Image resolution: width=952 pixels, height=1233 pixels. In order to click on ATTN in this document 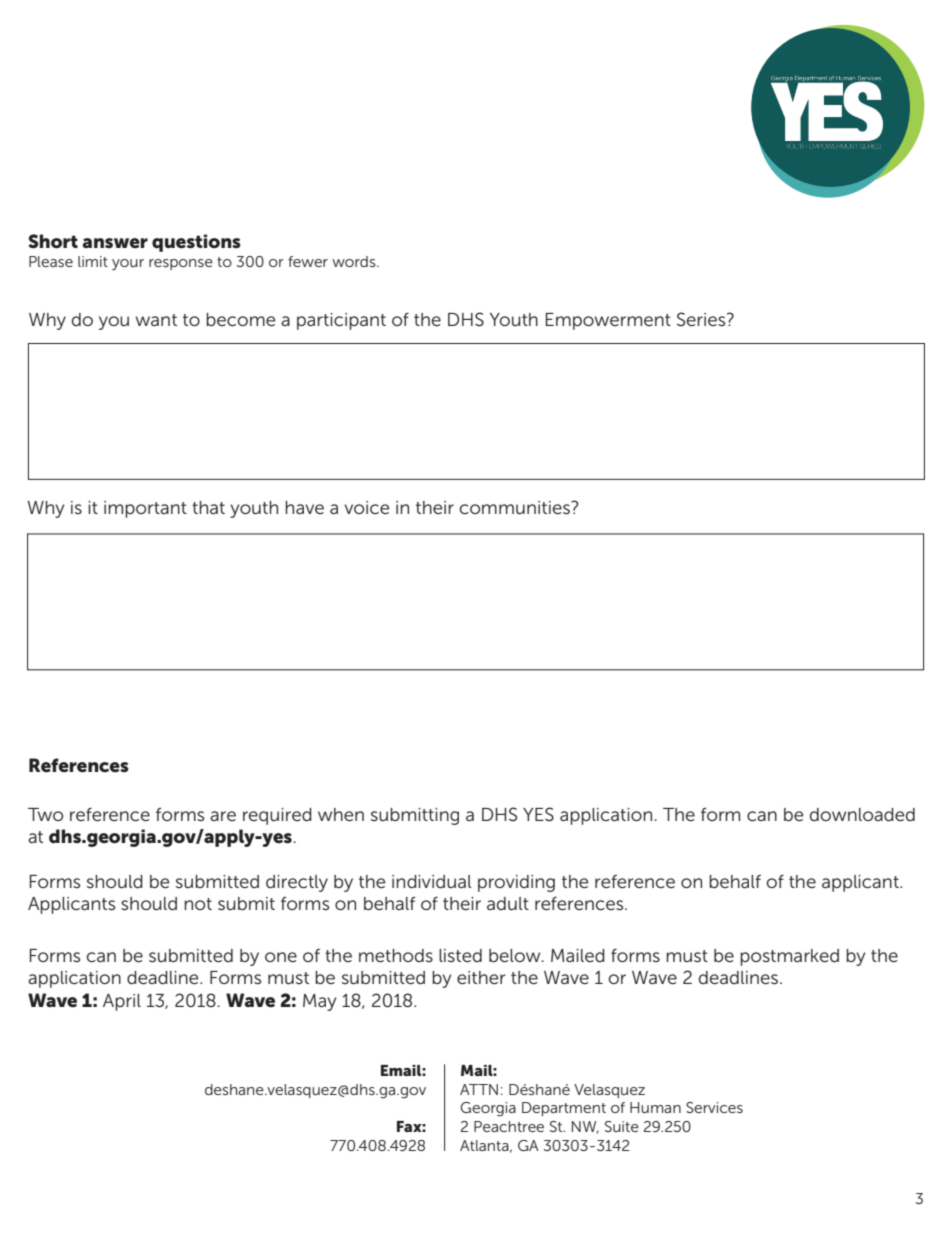, I will do `click(479, 1089)`.
